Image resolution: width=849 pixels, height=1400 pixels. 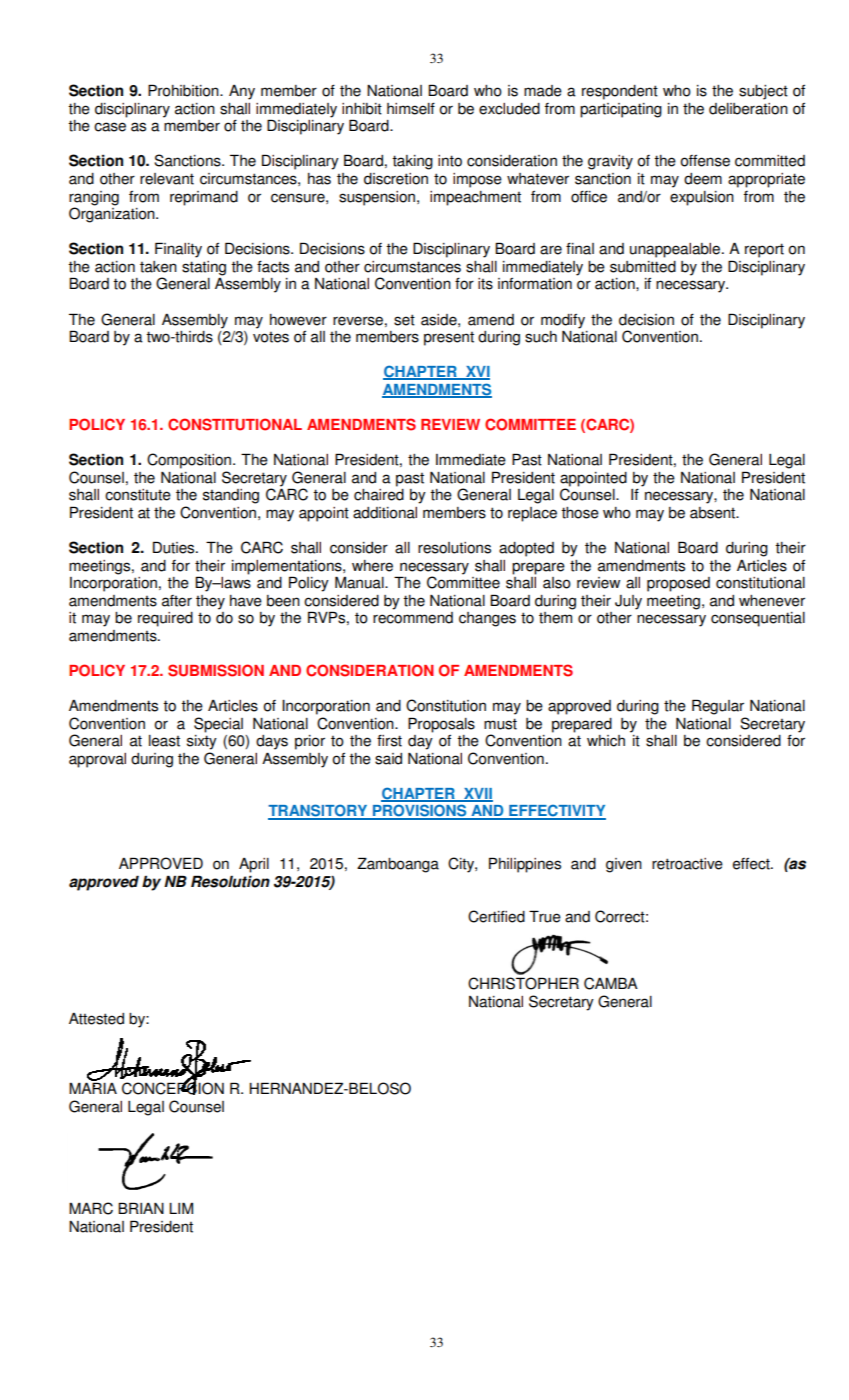 What do you see at coordinates (184, 90) in the document?
I see `Prohibition` at bounding box center [184, 90].
